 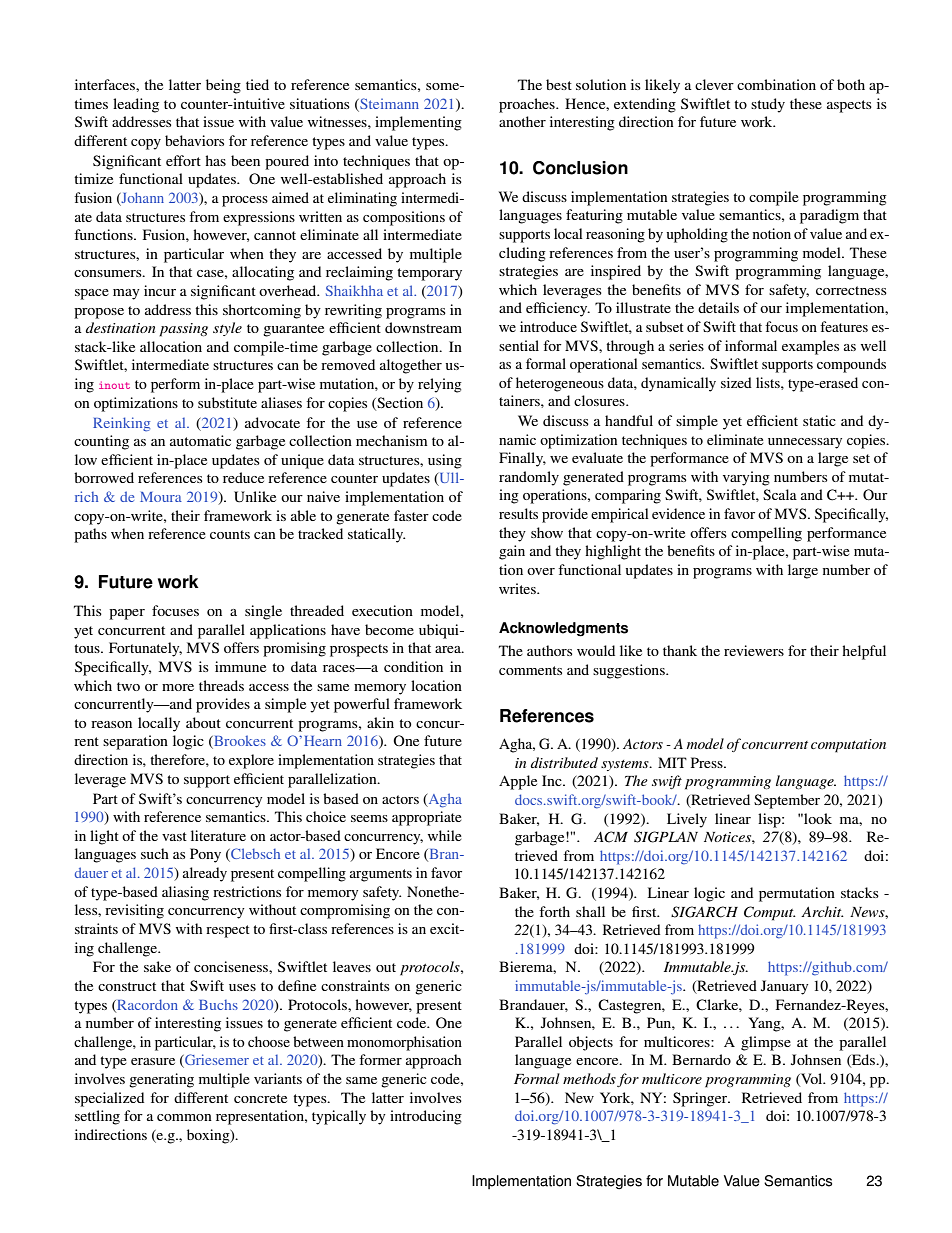 What do you see at coordinates (530, 670) in the screenshot?
I see `comments` at bounding box center [530, 670].
